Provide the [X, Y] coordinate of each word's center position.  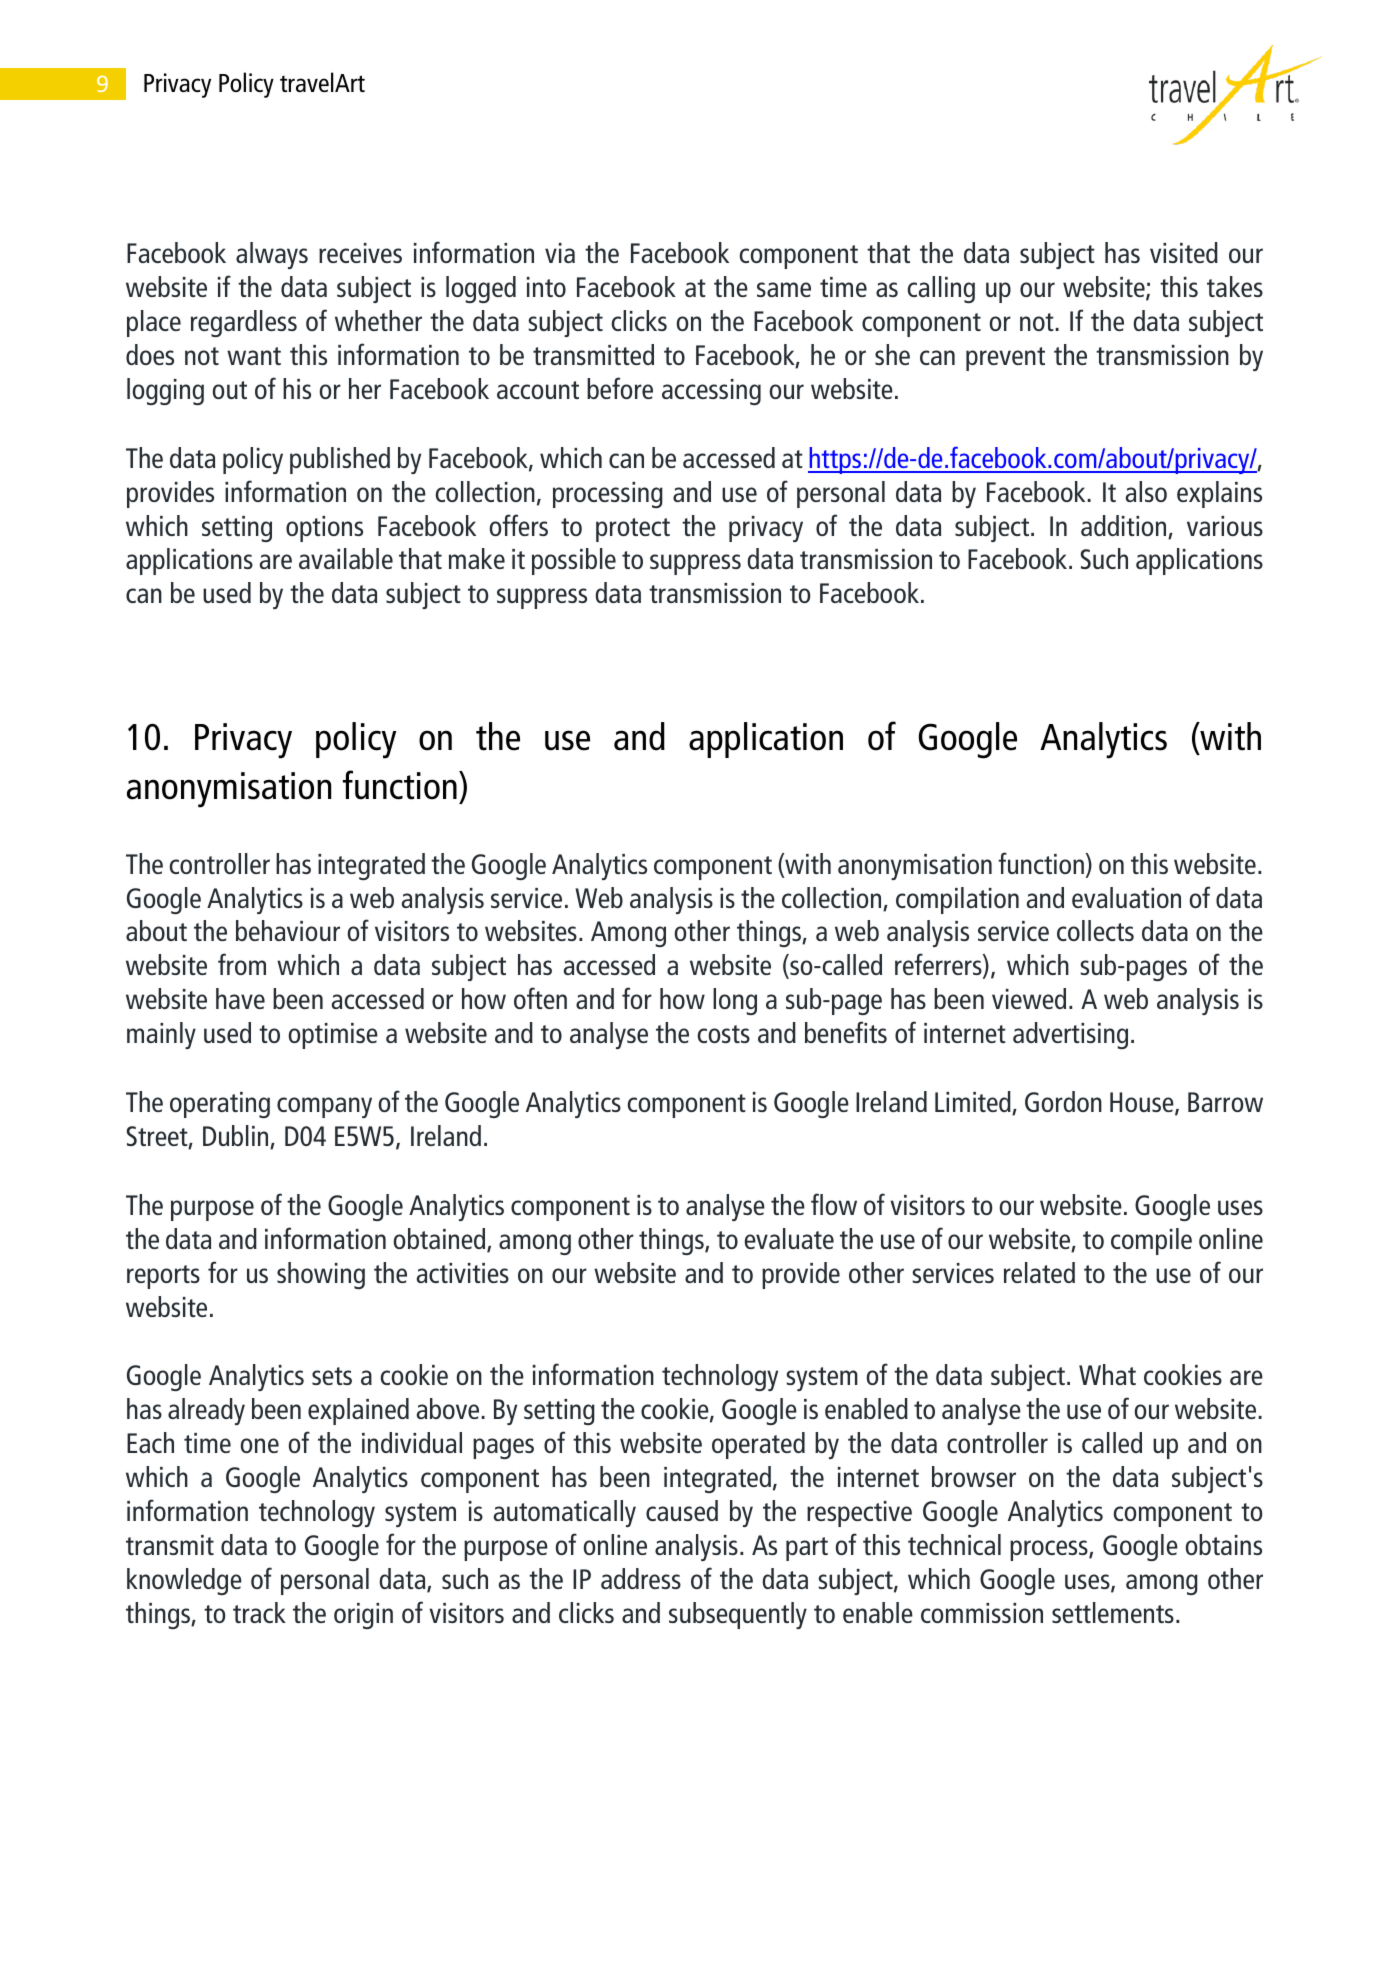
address [641, 1578]
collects [1095, 930]
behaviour [288, 930]
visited [1184, 252]
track [259, 1612]
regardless [244, 323]
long [735, 1001]
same [784, 289]
